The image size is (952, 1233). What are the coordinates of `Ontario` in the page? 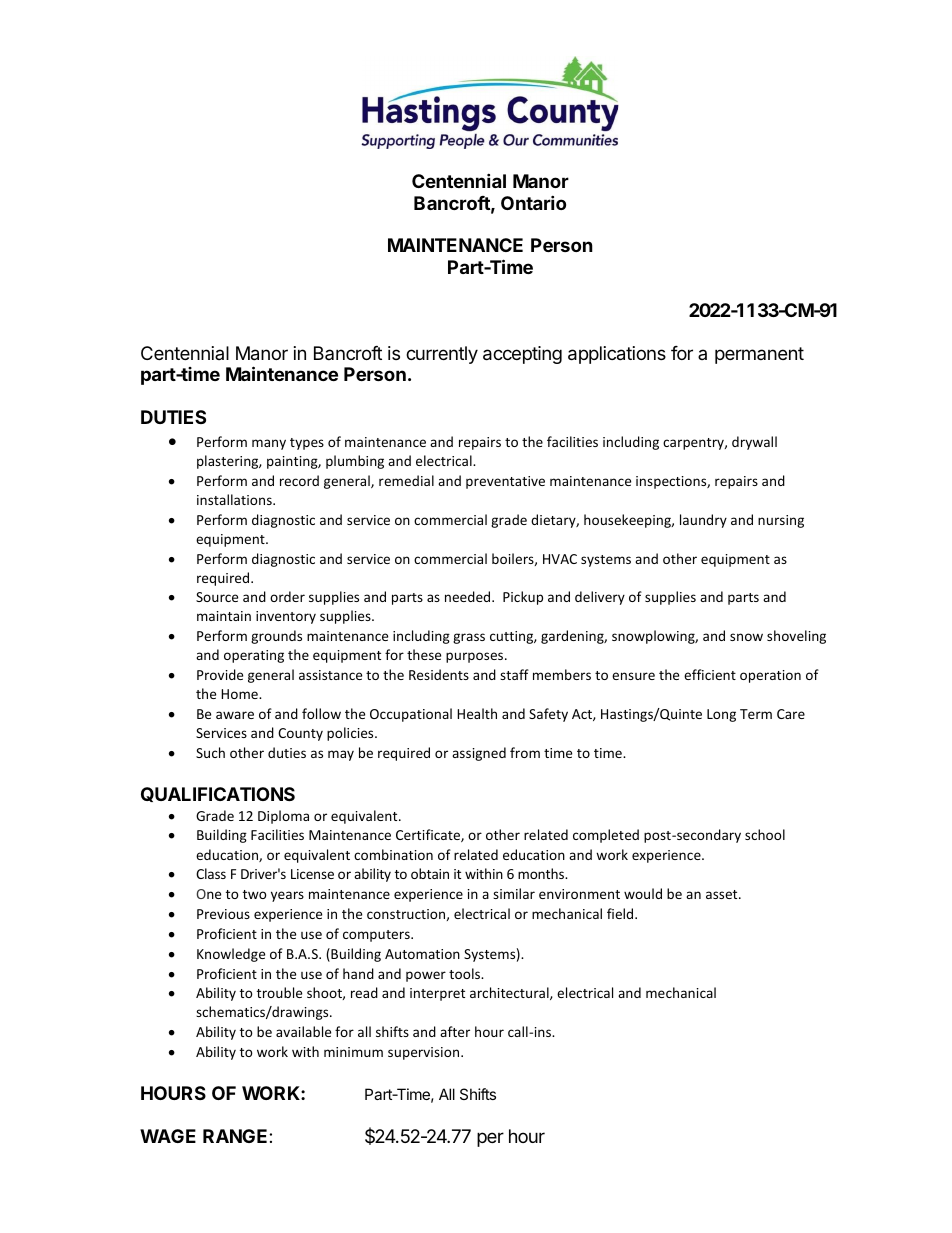 It's located at (533, 202).
